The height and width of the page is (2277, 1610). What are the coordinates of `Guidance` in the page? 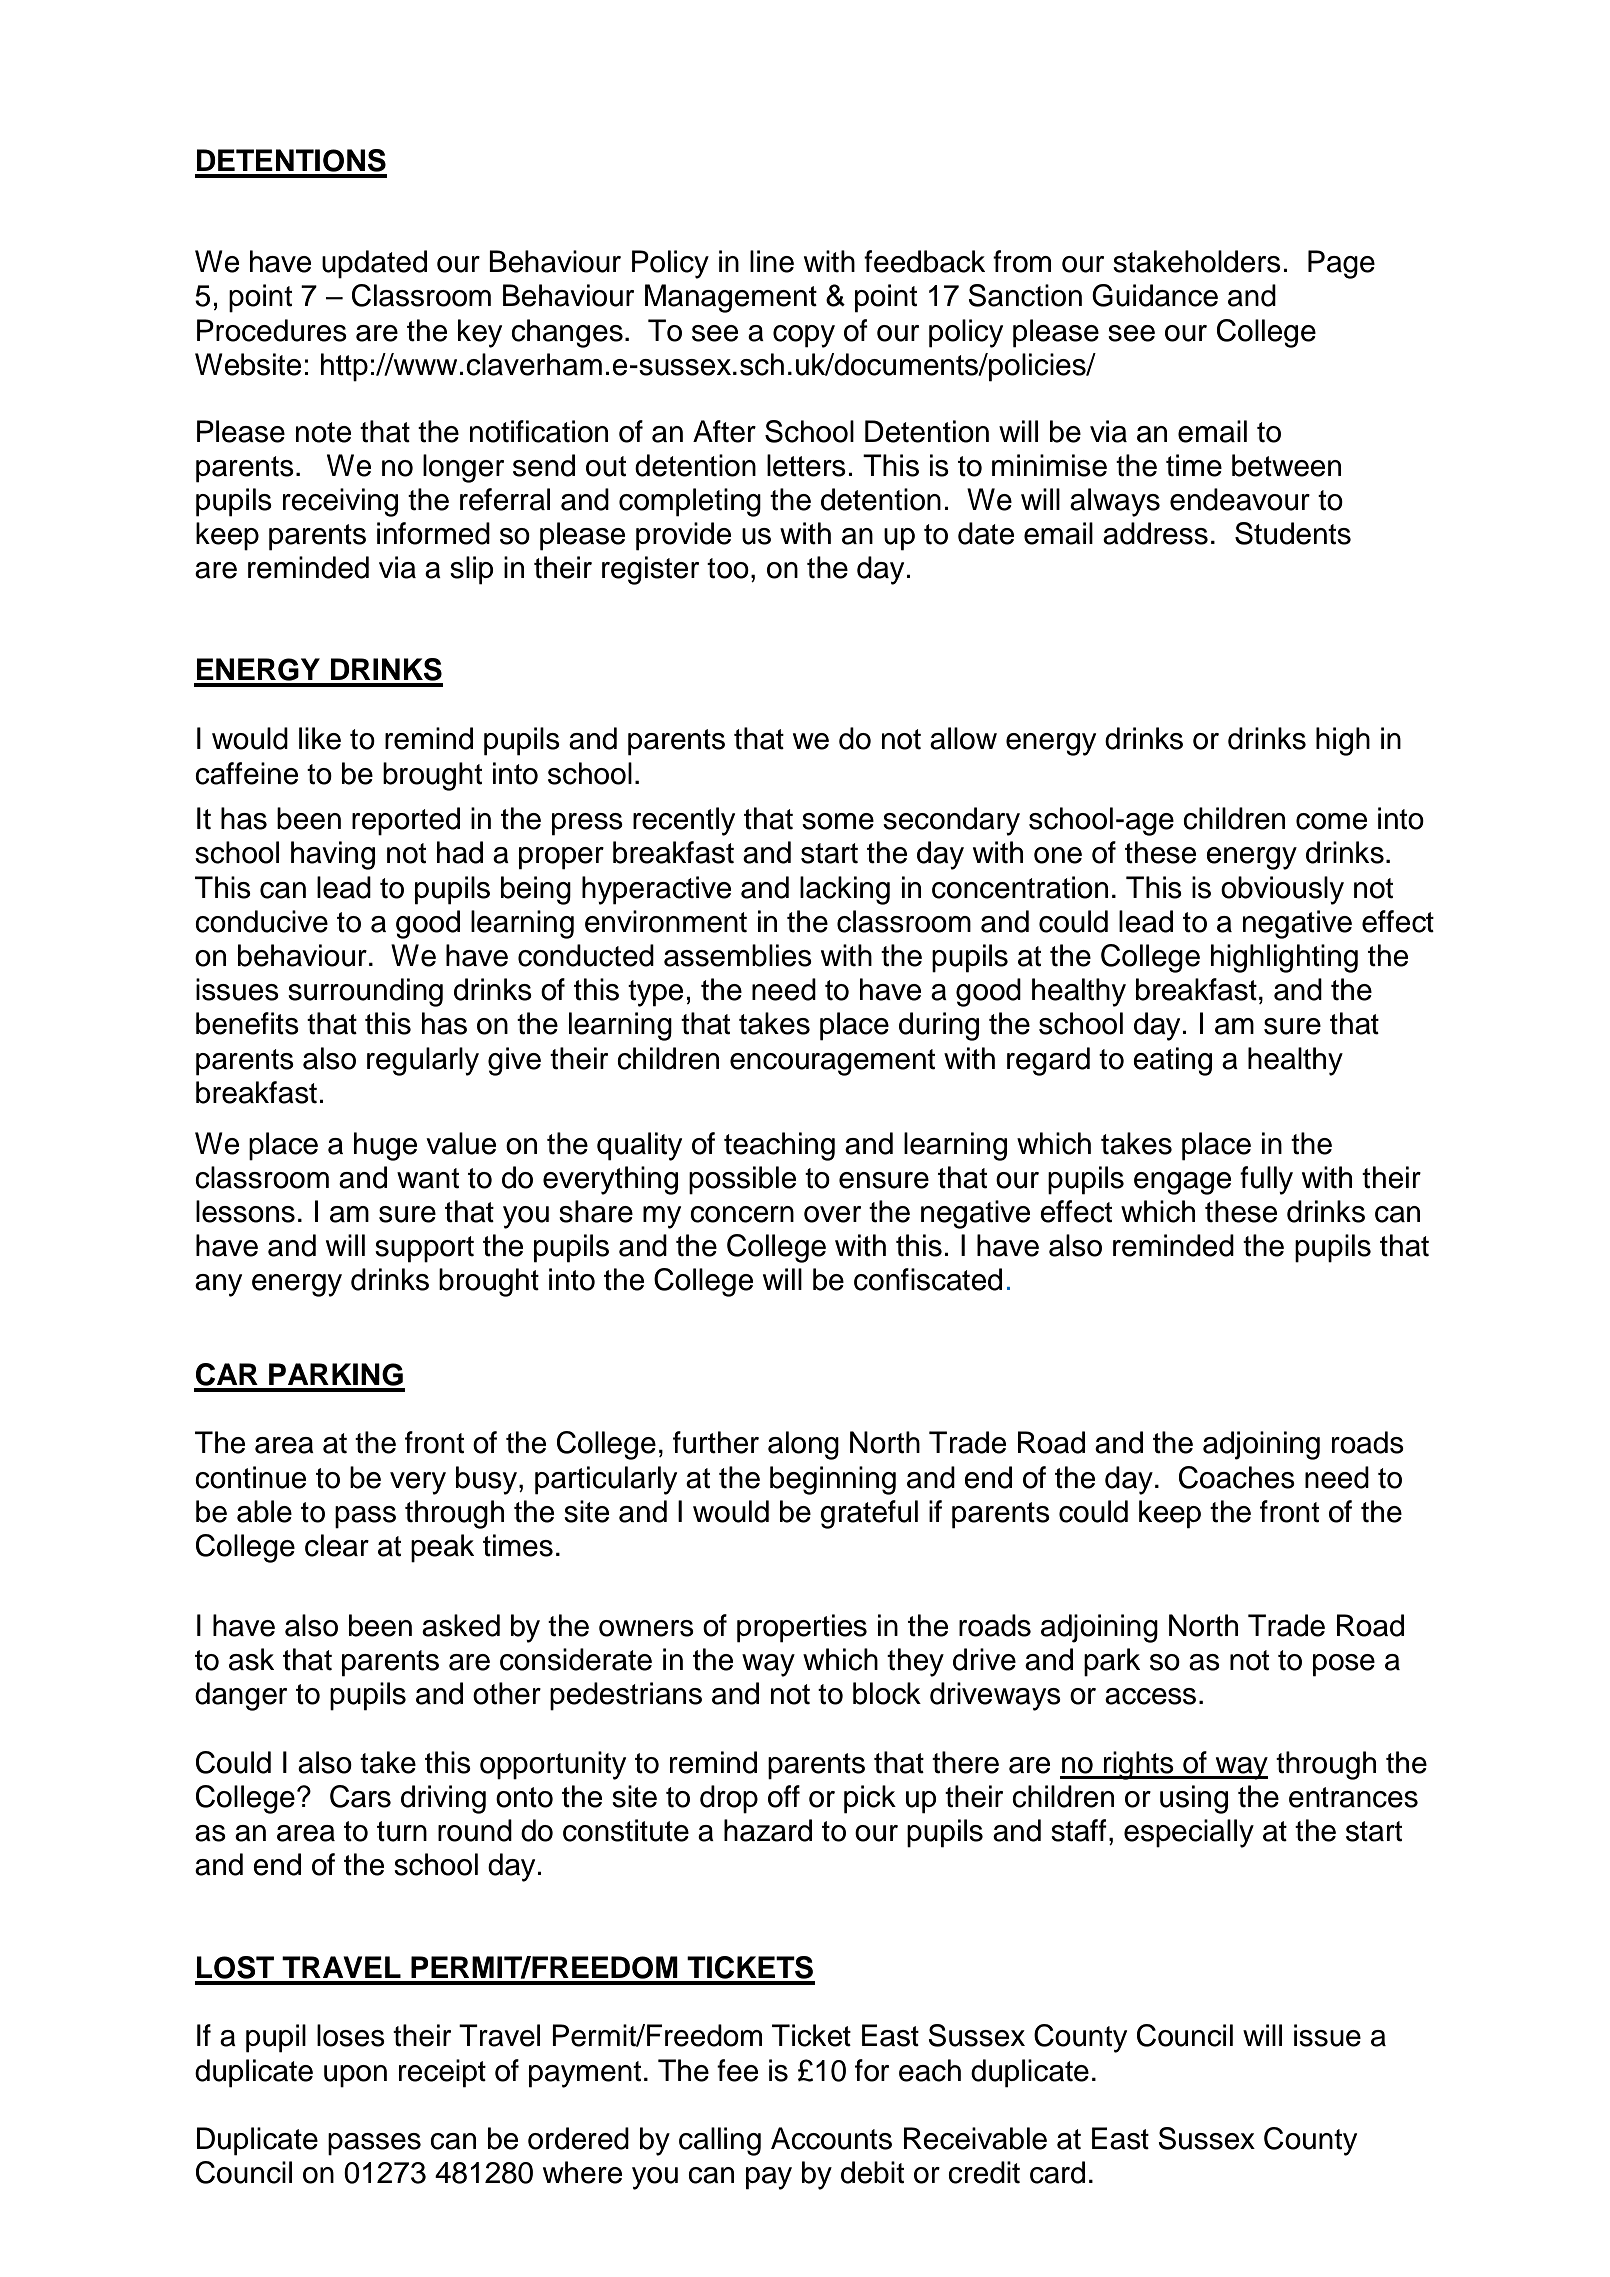 It's located at (1155, 295).
